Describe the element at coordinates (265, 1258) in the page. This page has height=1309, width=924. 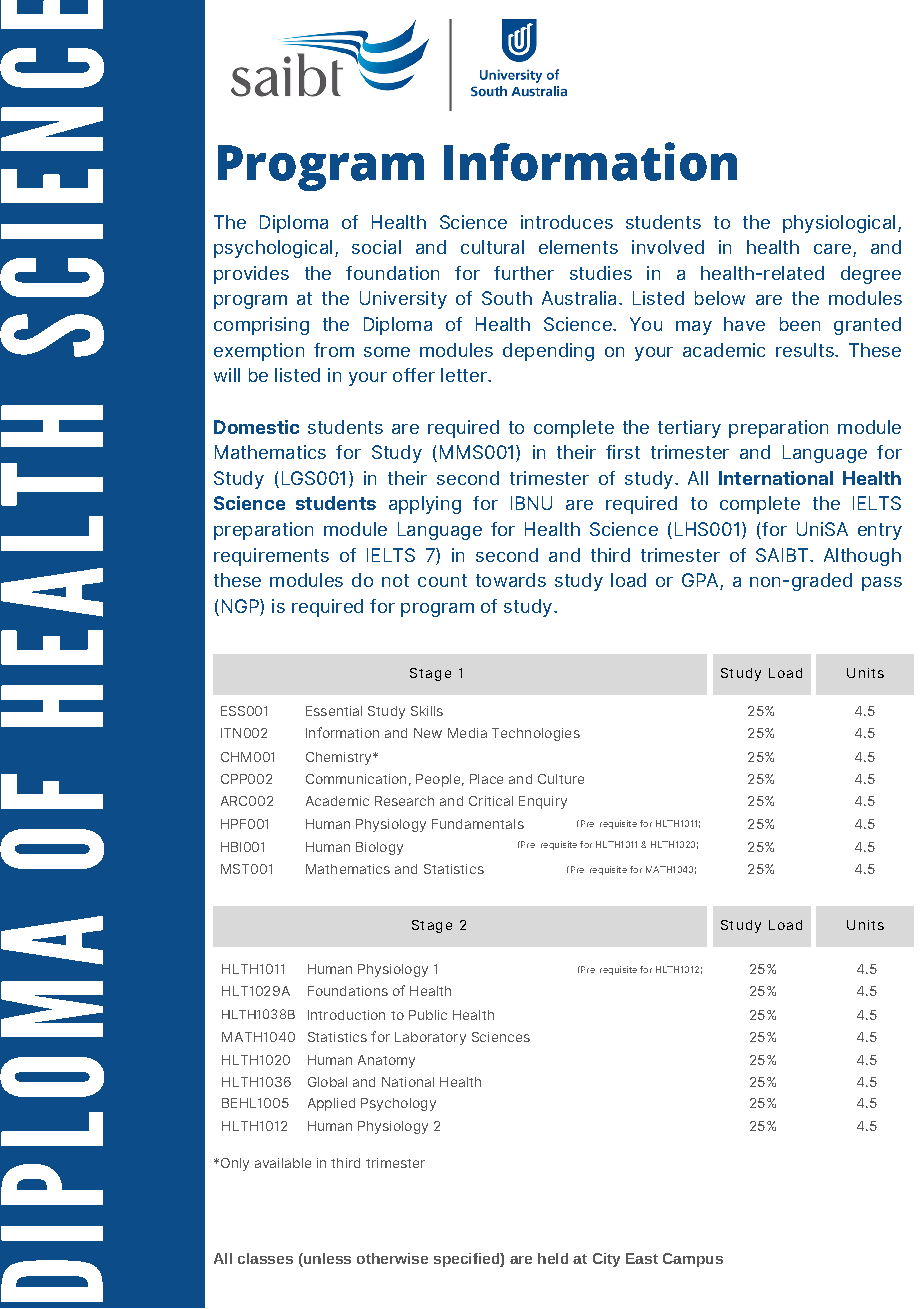
I see `classes` at that location.
